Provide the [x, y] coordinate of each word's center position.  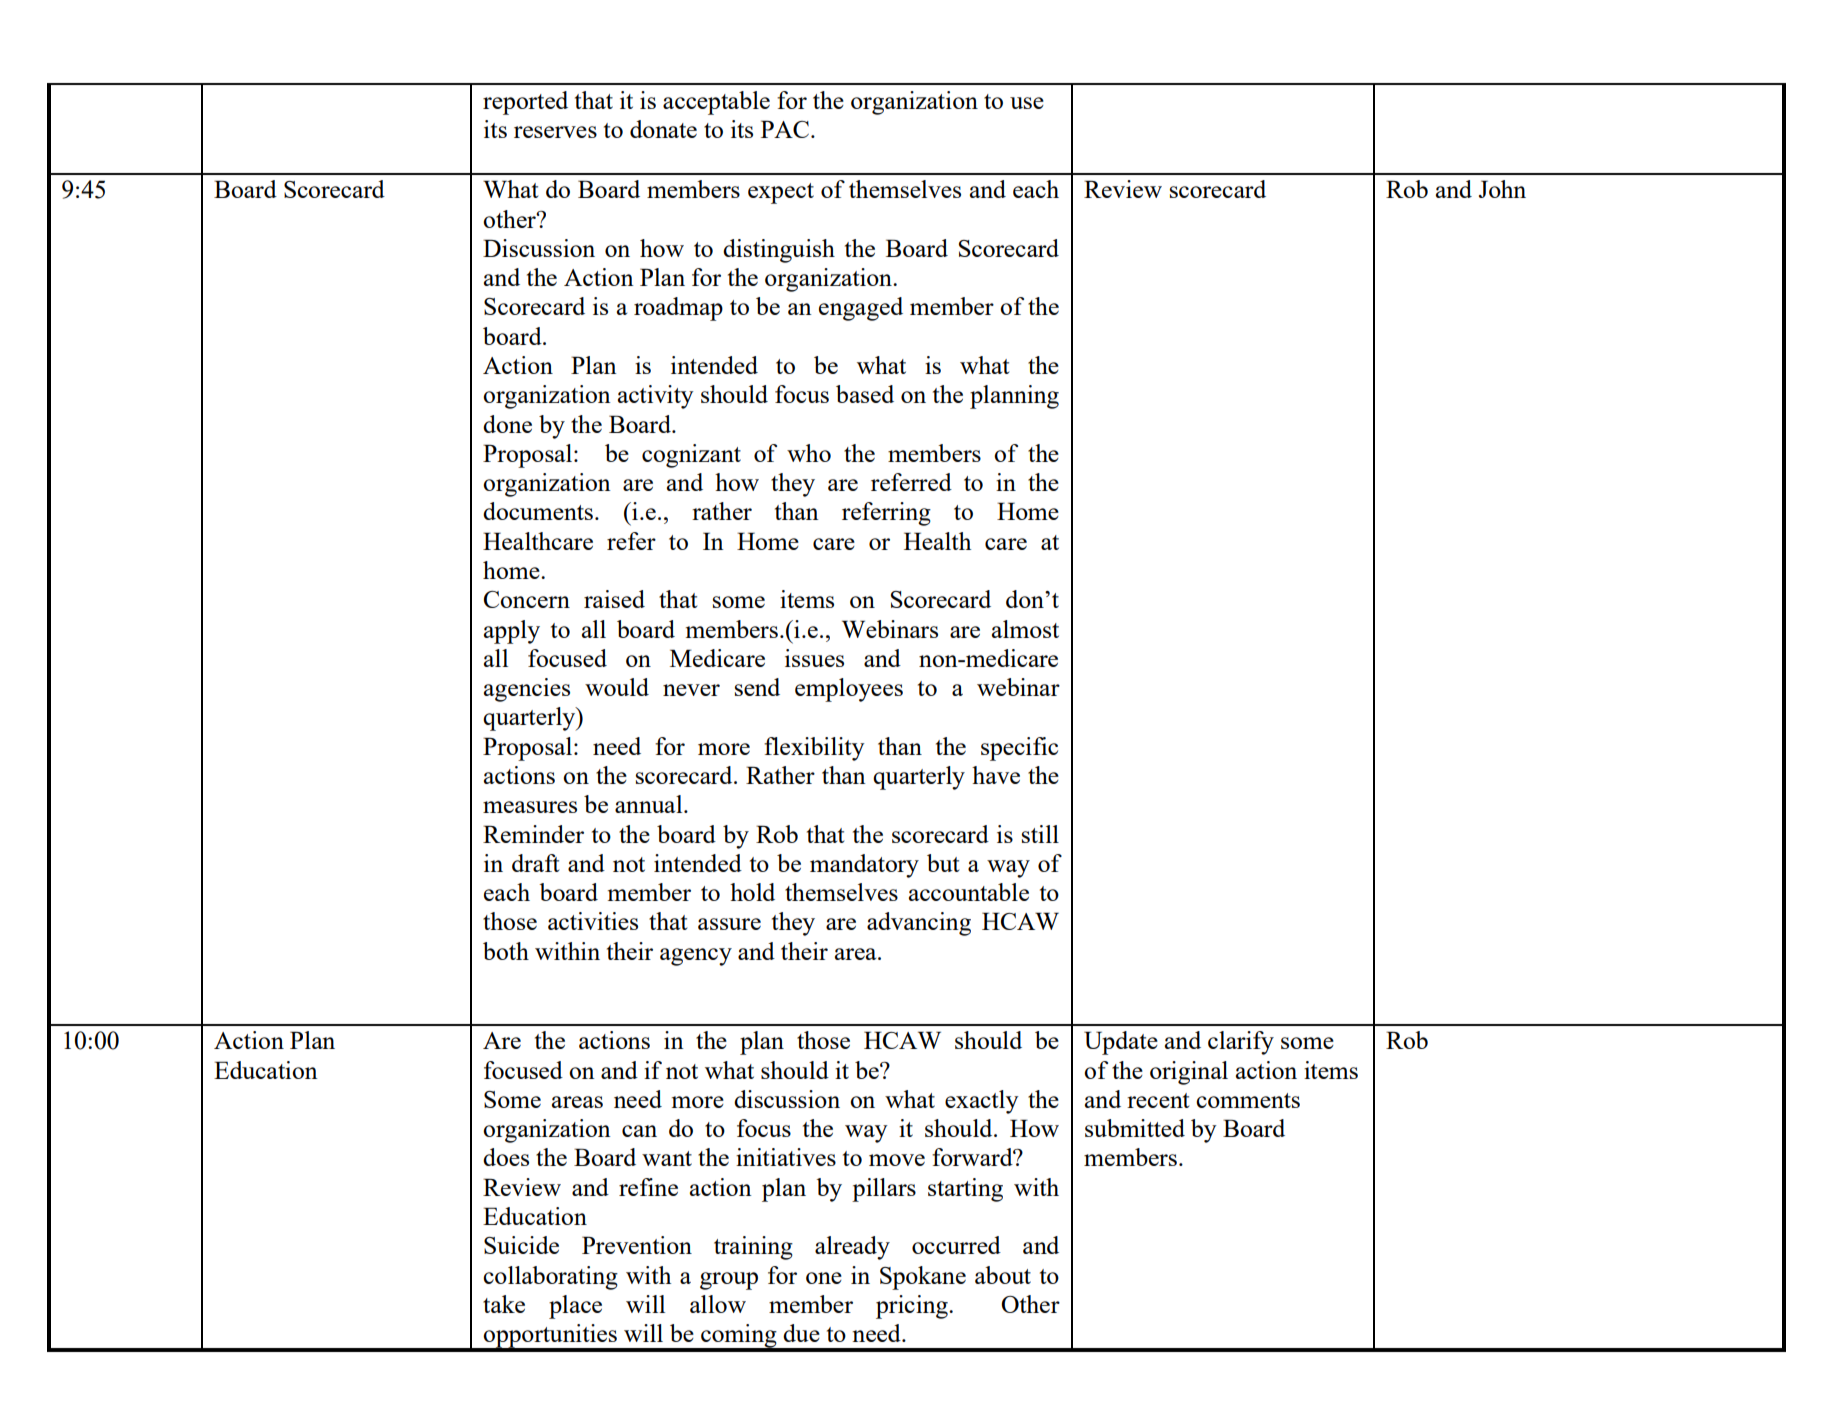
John [1502, 189]
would [617, 687]
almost [1025, 629]
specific [1019, 749]
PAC [786, 129]
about [1003, 1275]
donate [663, 129]
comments [1248, 1100]
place [575, 1307]
